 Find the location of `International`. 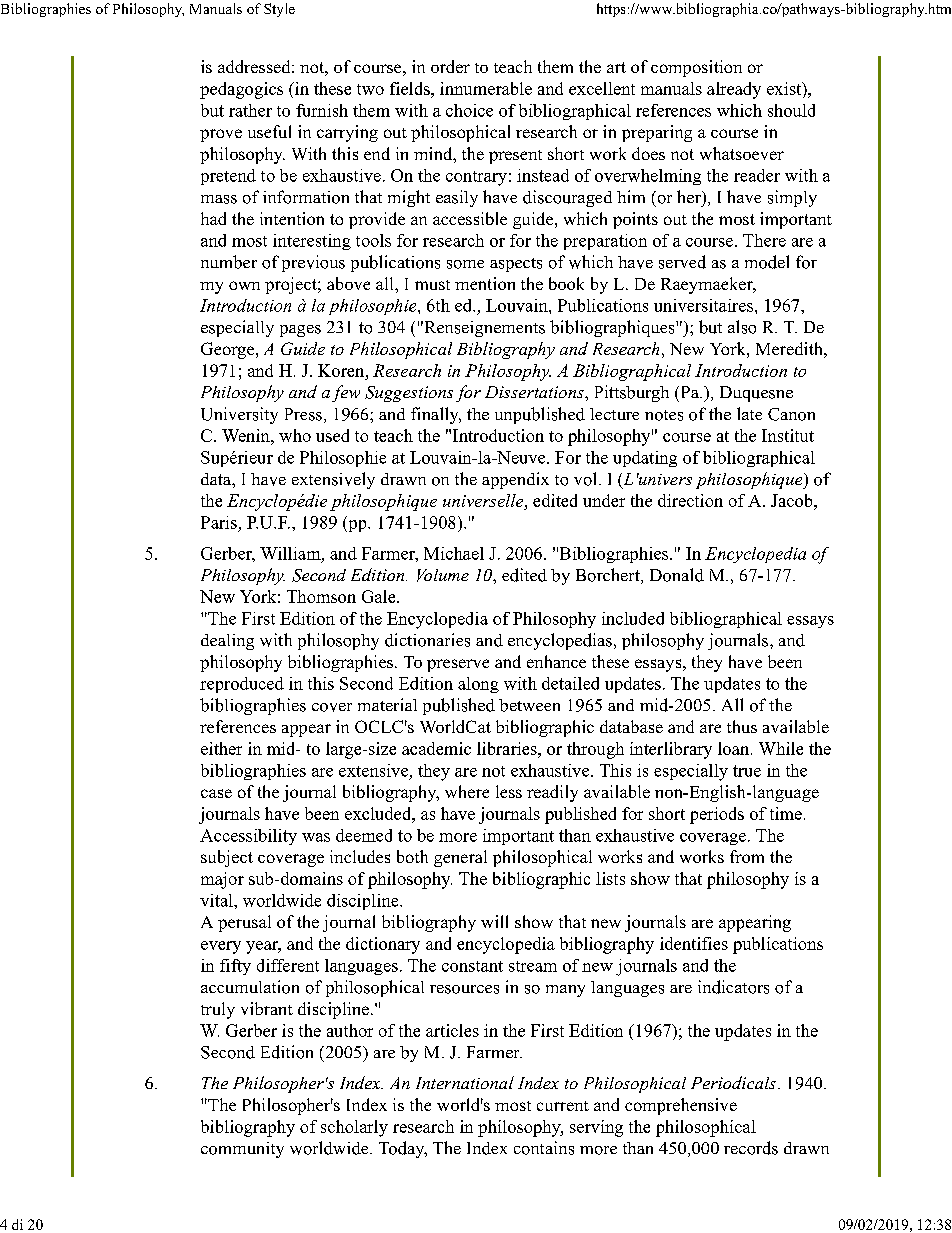

International is located at coordinates (465, 1082).
